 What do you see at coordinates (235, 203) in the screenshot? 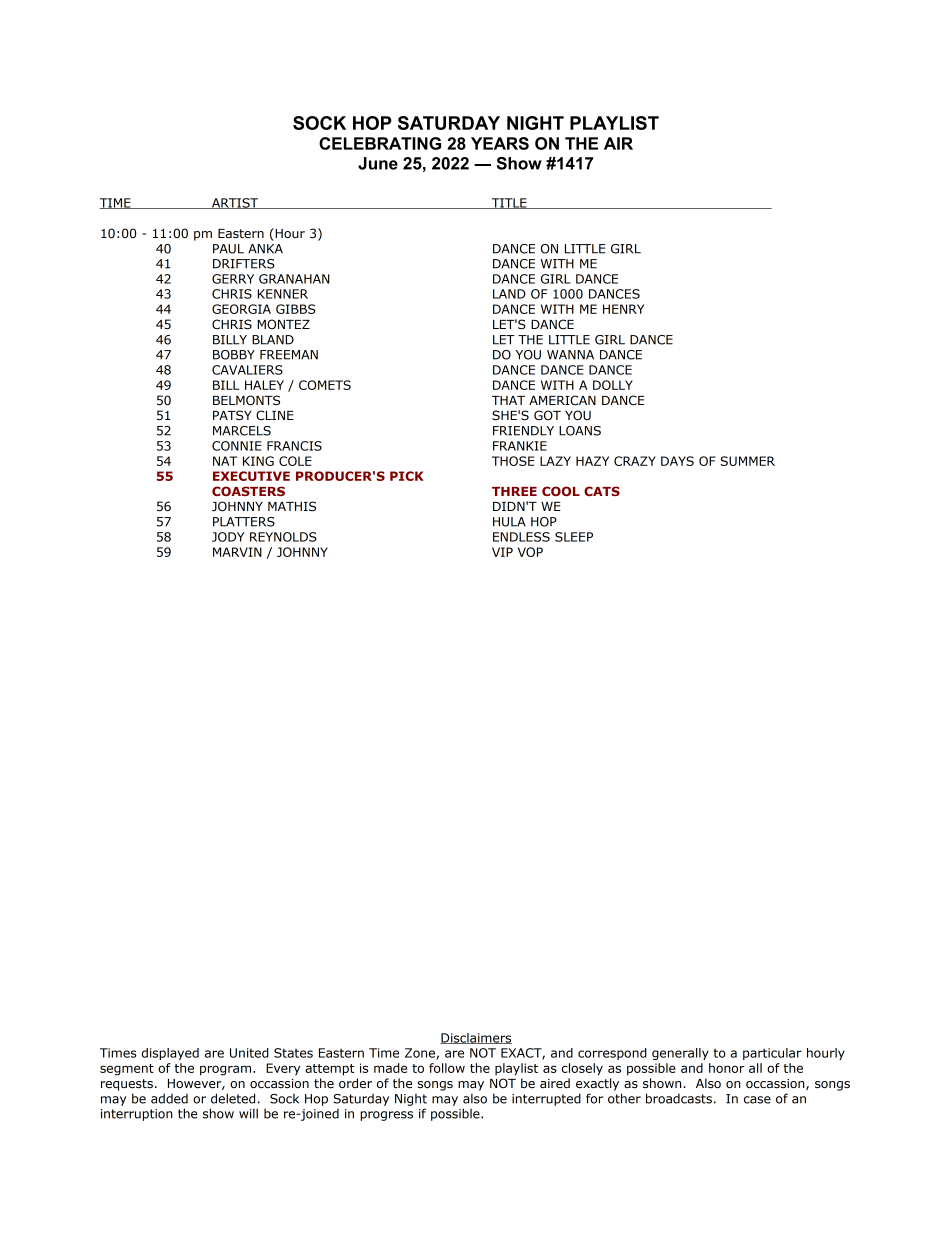
I see `ARTIST` at bounding box center [235, 203].
